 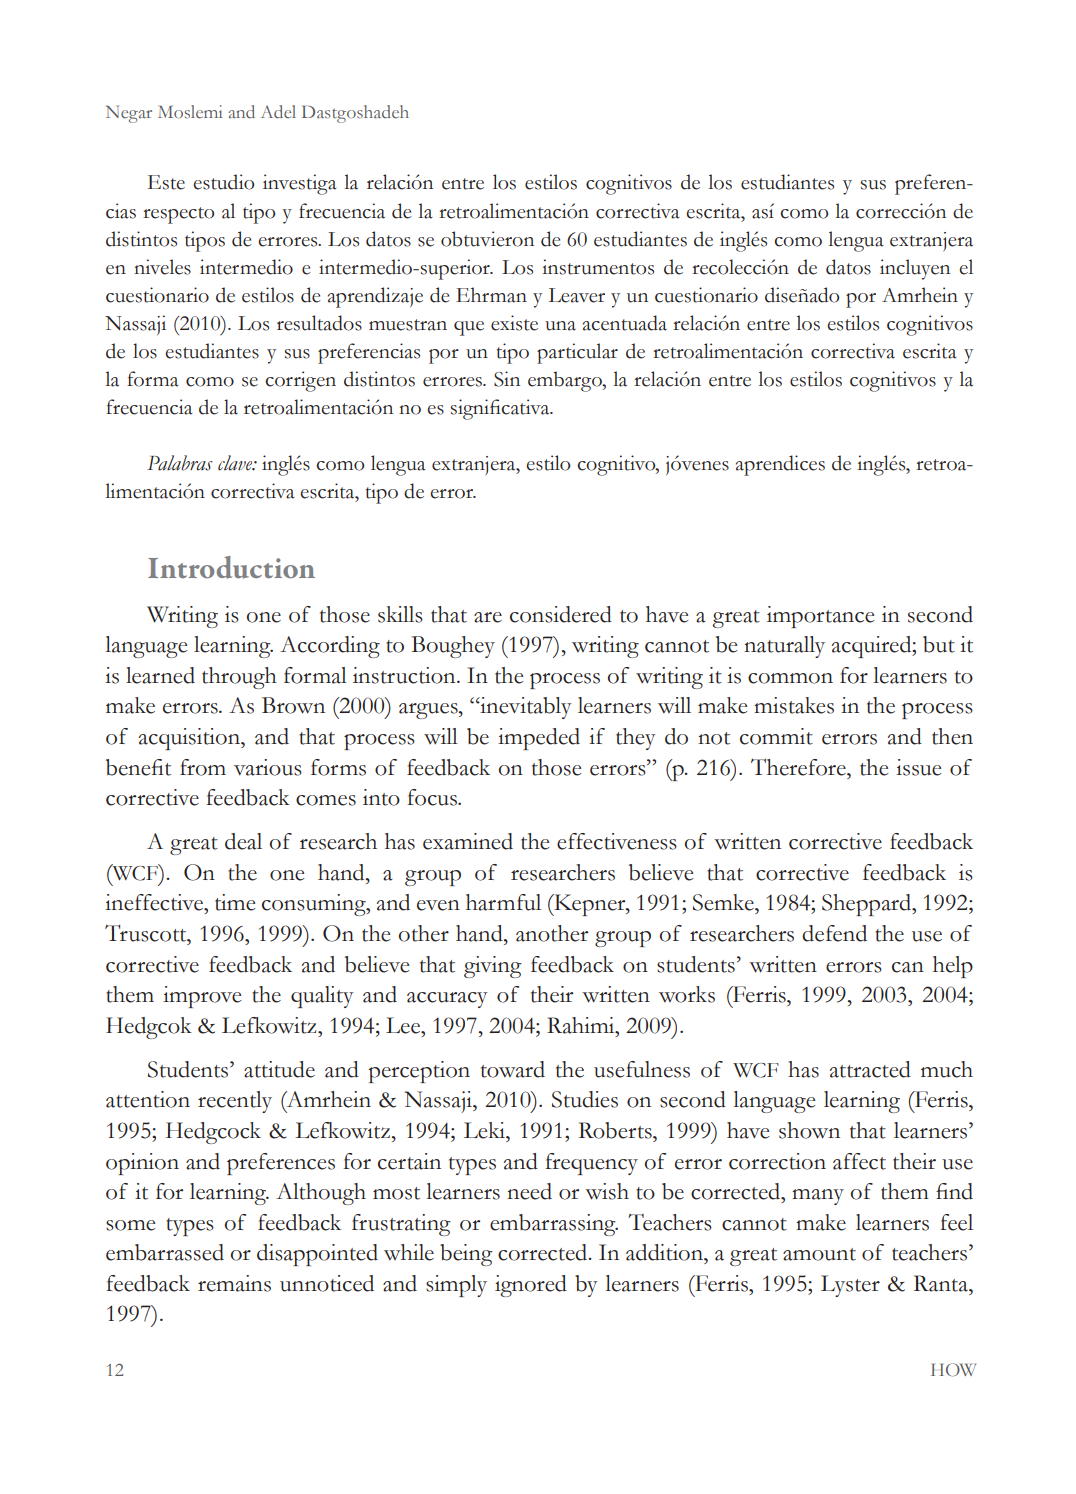 What do you see at coordinates (576, 295) in the screenshot?
I see `Leaver` at bounding box center [576, 295].
